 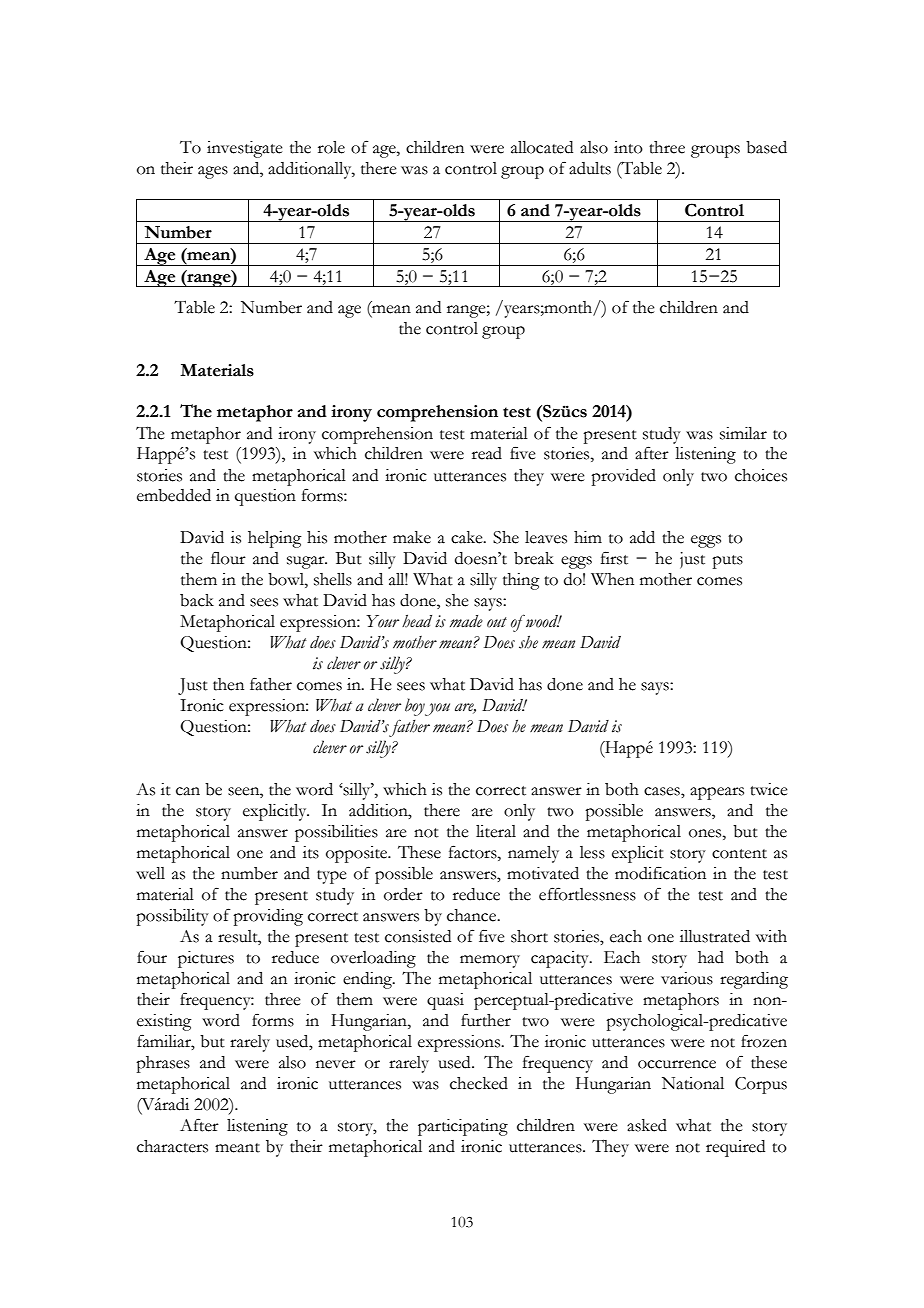 I want to click on then, so click(x=228, y=684).
